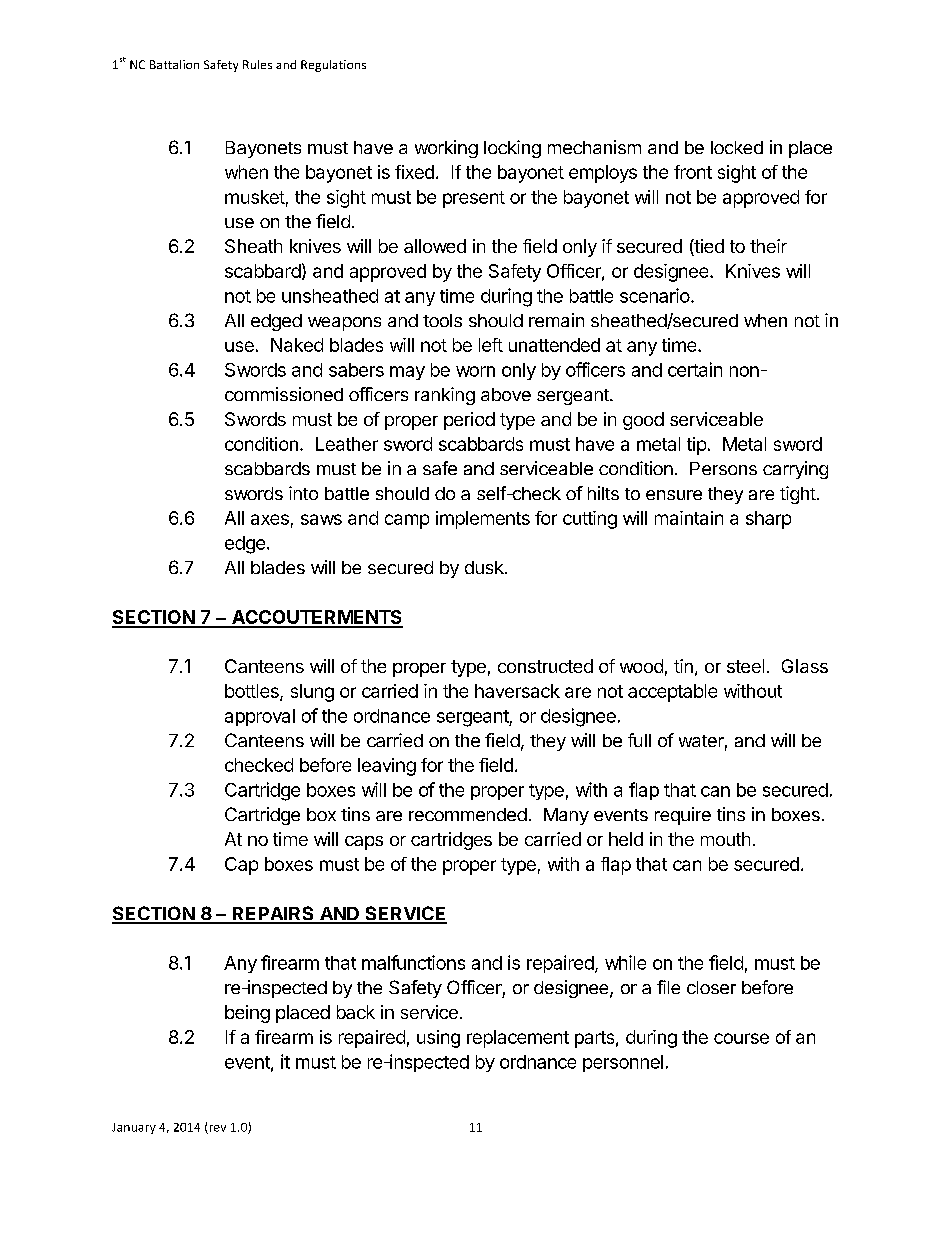 Image resolution: width=952 pixels, height=1233 pixels. What do you see at coordinates (446, 149) in the image?
I see `working` at bounding box center [446, 149].
